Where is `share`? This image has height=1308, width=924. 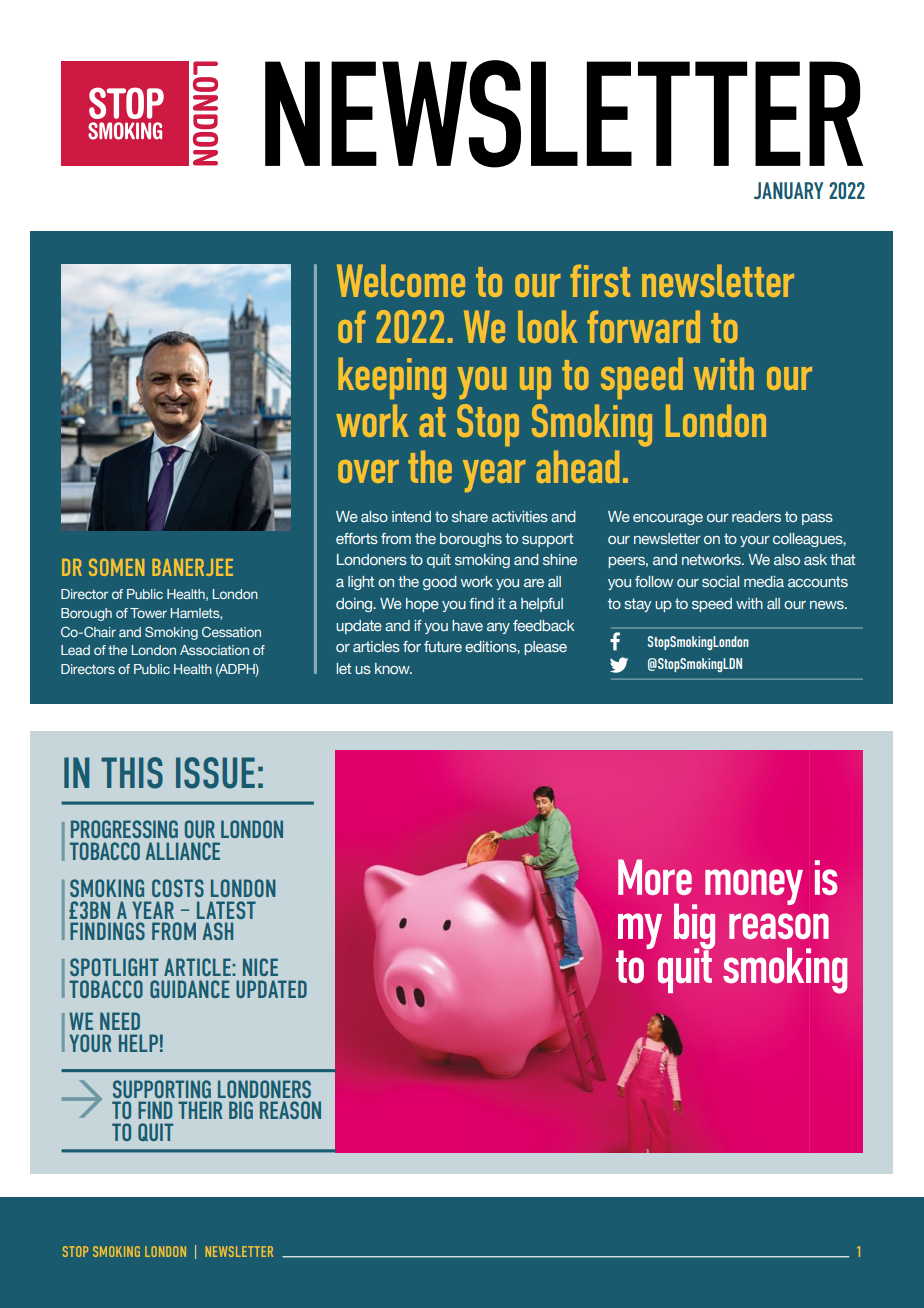 share is located at coordinates (470, 516).
